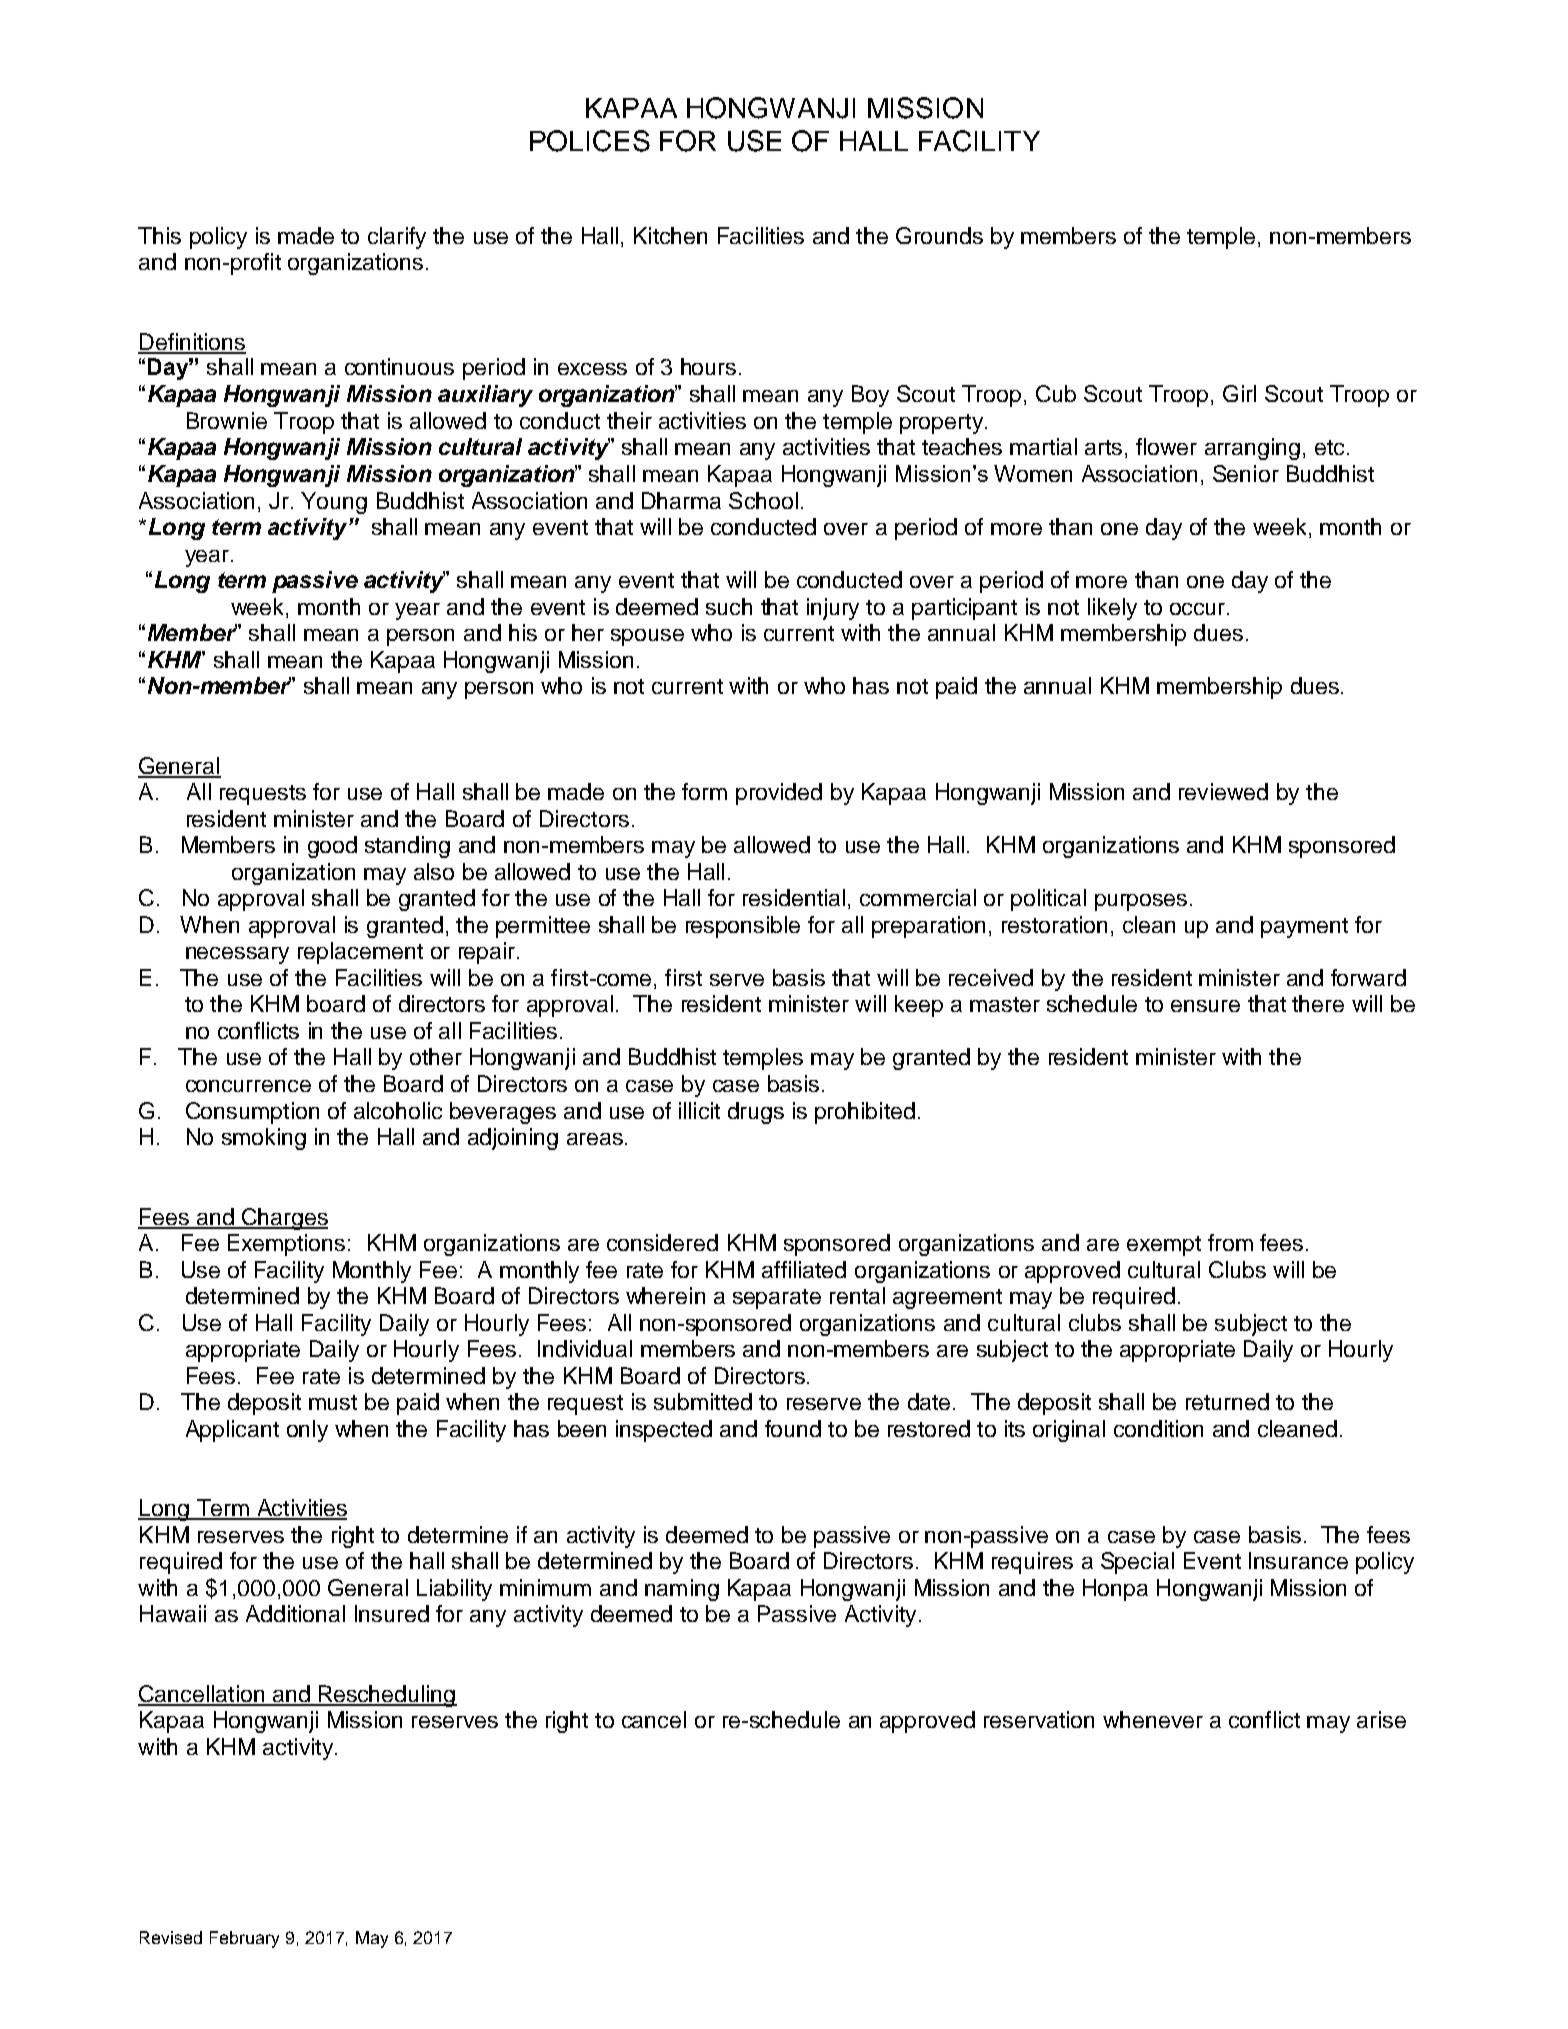 The width and height of the image is (1568, 2029). I want to click on must, so click(333, 1402).
